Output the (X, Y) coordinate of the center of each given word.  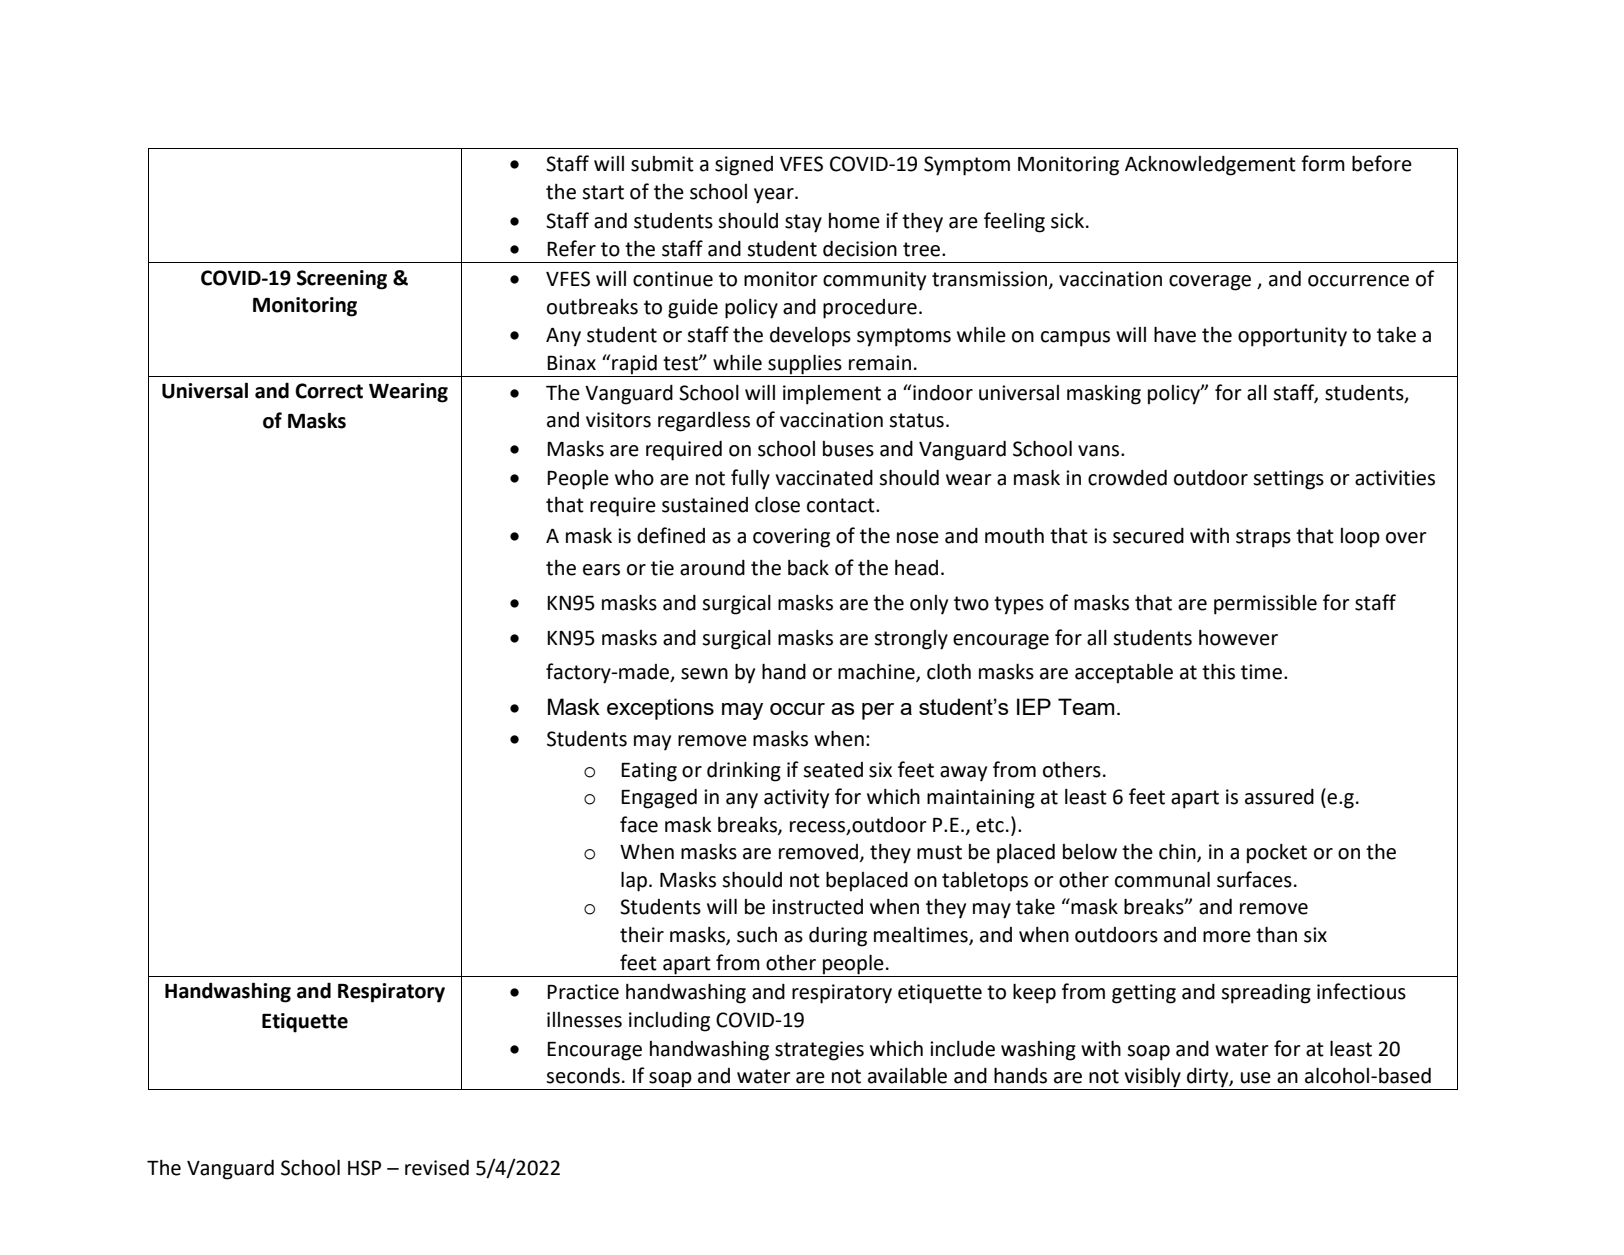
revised (437, 1168)
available (907, 1076)
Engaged (659, 799)
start (603, 192)
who (634, 477)
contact (842, 505)
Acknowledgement (1210, 166)
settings (1288, 480)
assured (1279, 797)
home (854, 221)
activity (796, 799)
